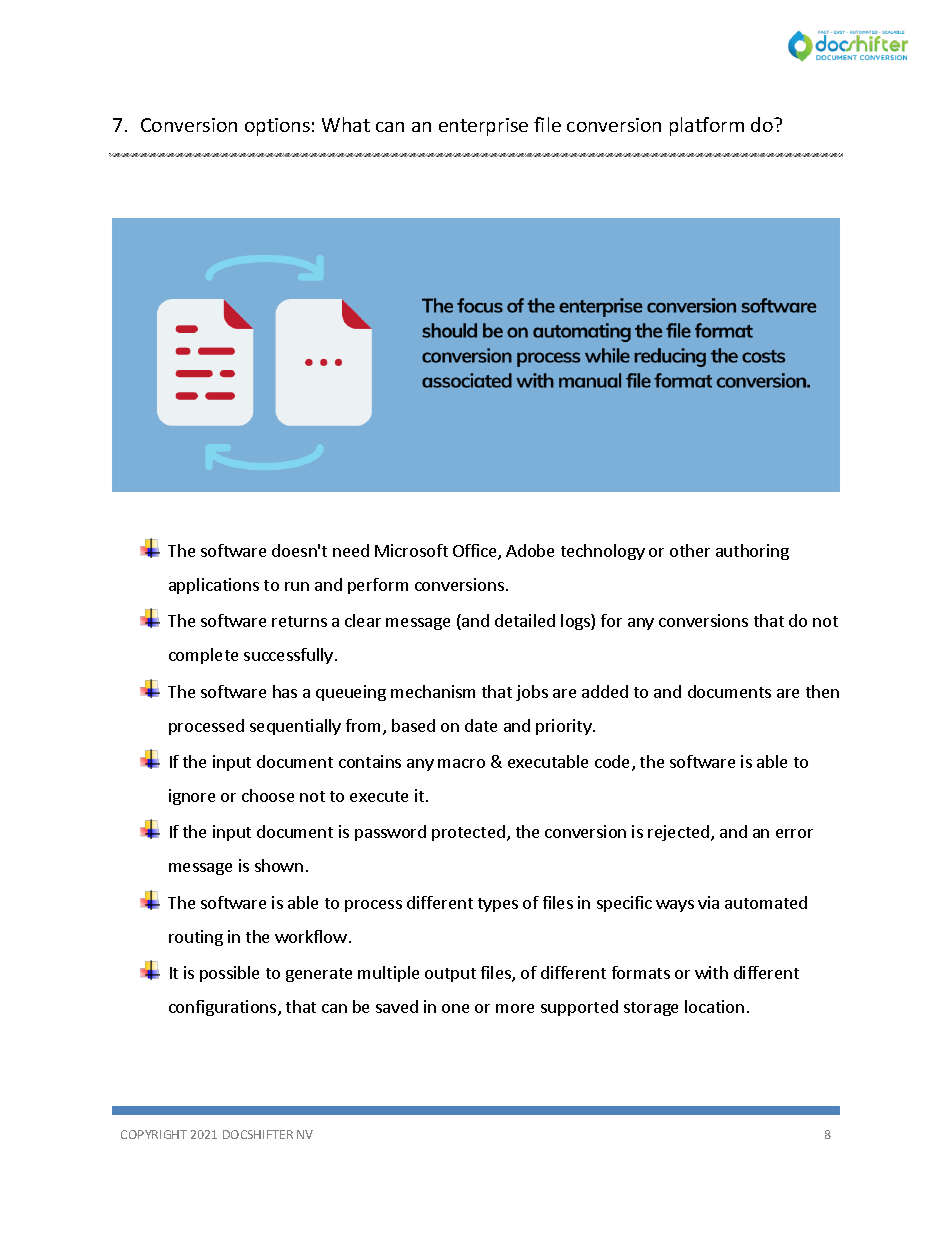  Describe the element at coordinates (822, 691) in the screenshot. I see `then` at that location.
